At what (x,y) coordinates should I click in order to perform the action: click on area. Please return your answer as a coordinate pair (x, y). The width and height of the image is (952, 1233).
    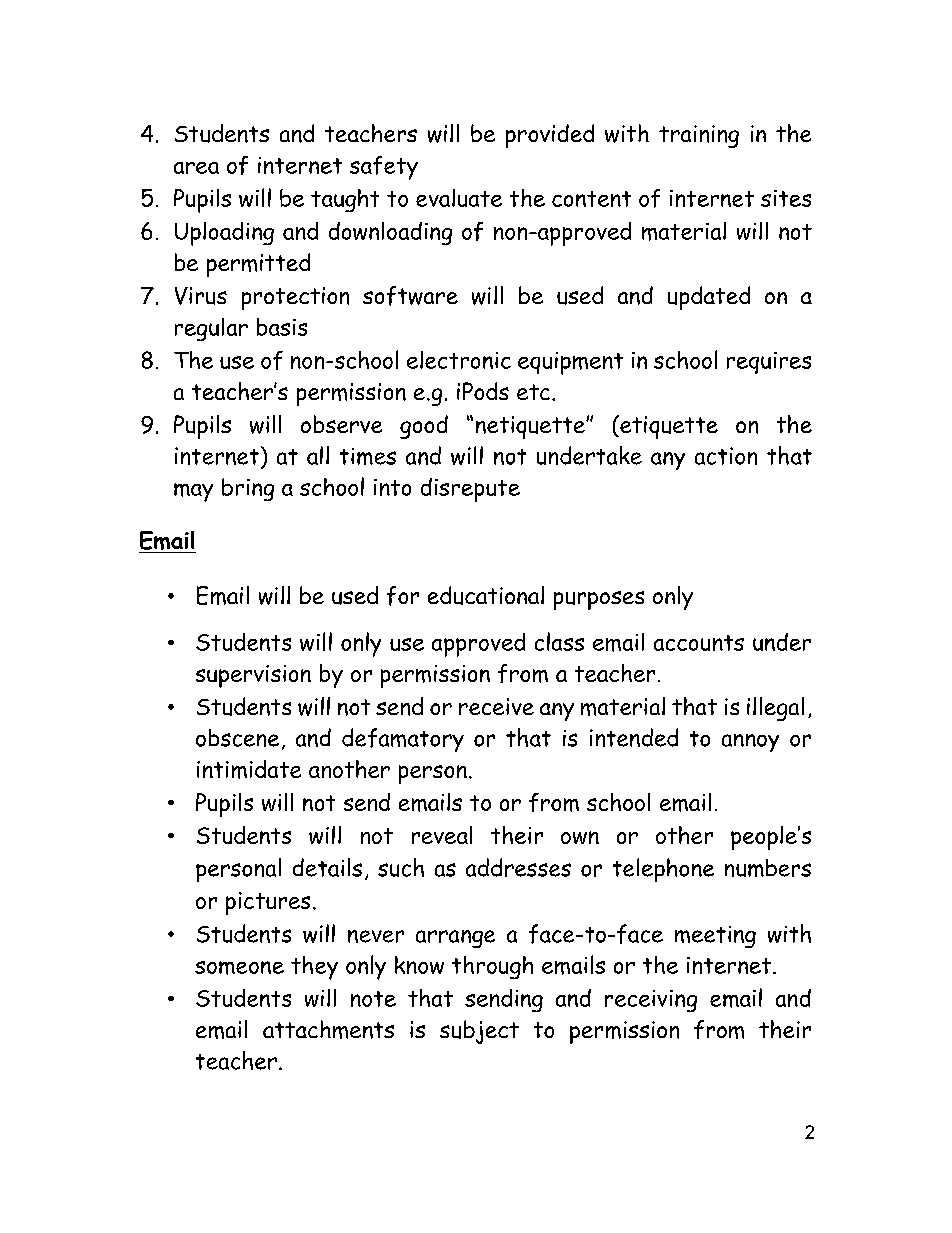
    Looking at the image, I should click on (196, 168).
